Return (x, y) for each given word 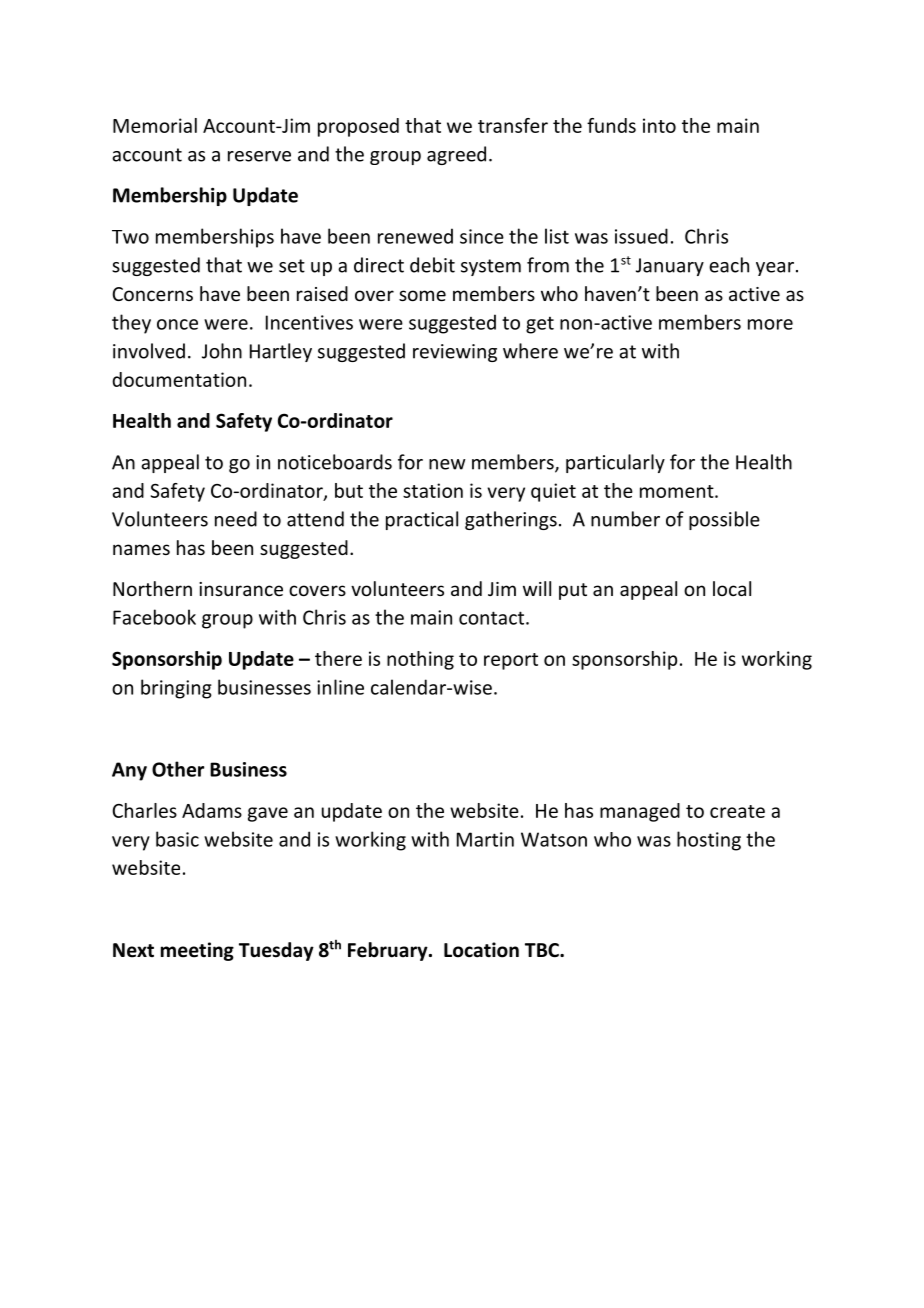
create (737, 811)
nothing (420, 660)
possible (724, 520)
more (770, 324)
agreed (456, 155)
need (236, 519)
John (222, 351)
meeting (197, 951)
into (659, 125)
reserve (259, 156)
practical (422, 520)
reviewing (455, 353)
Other (178, 769)
